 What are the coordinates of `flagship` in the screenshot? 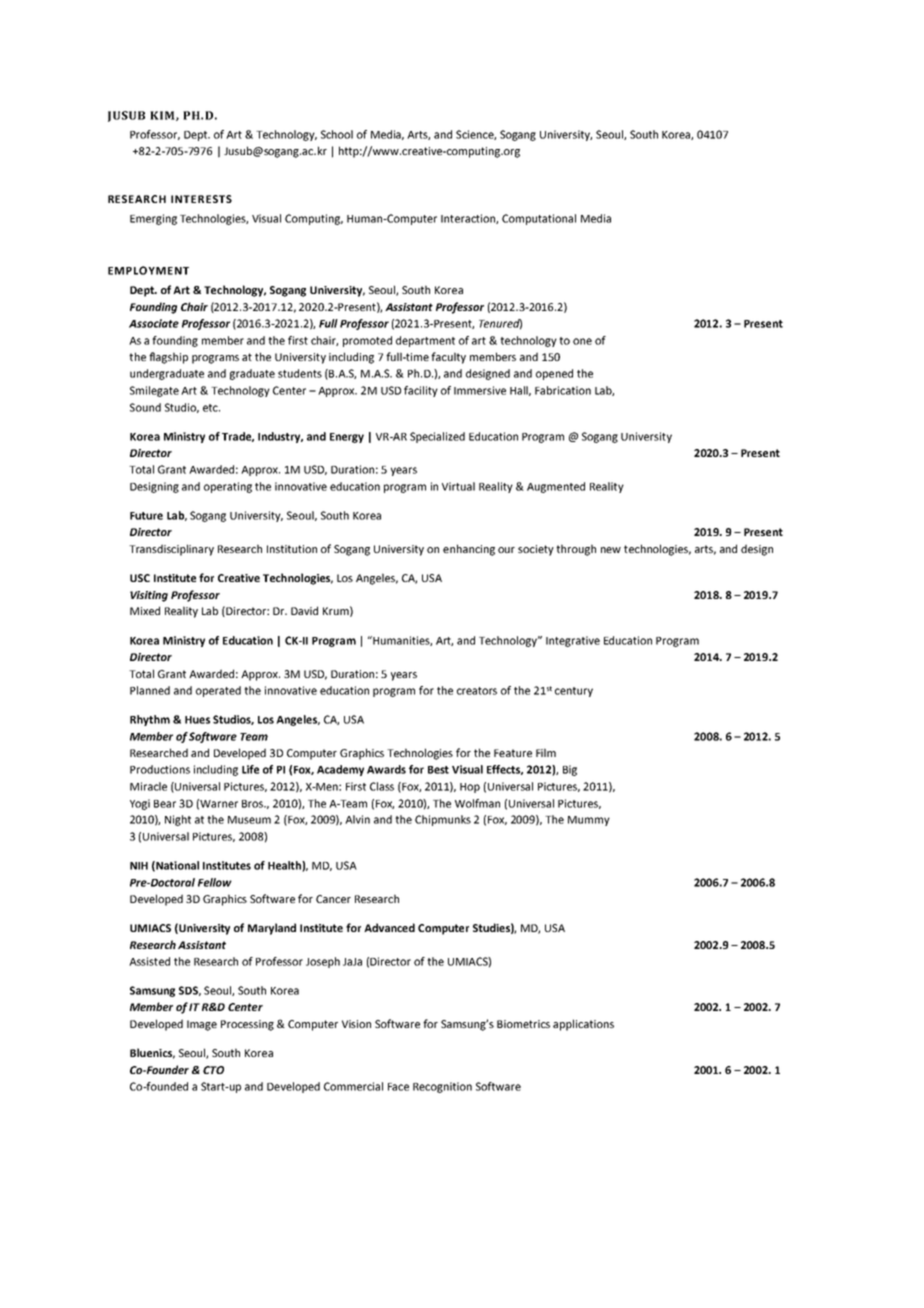 It's located at (168, 358).
